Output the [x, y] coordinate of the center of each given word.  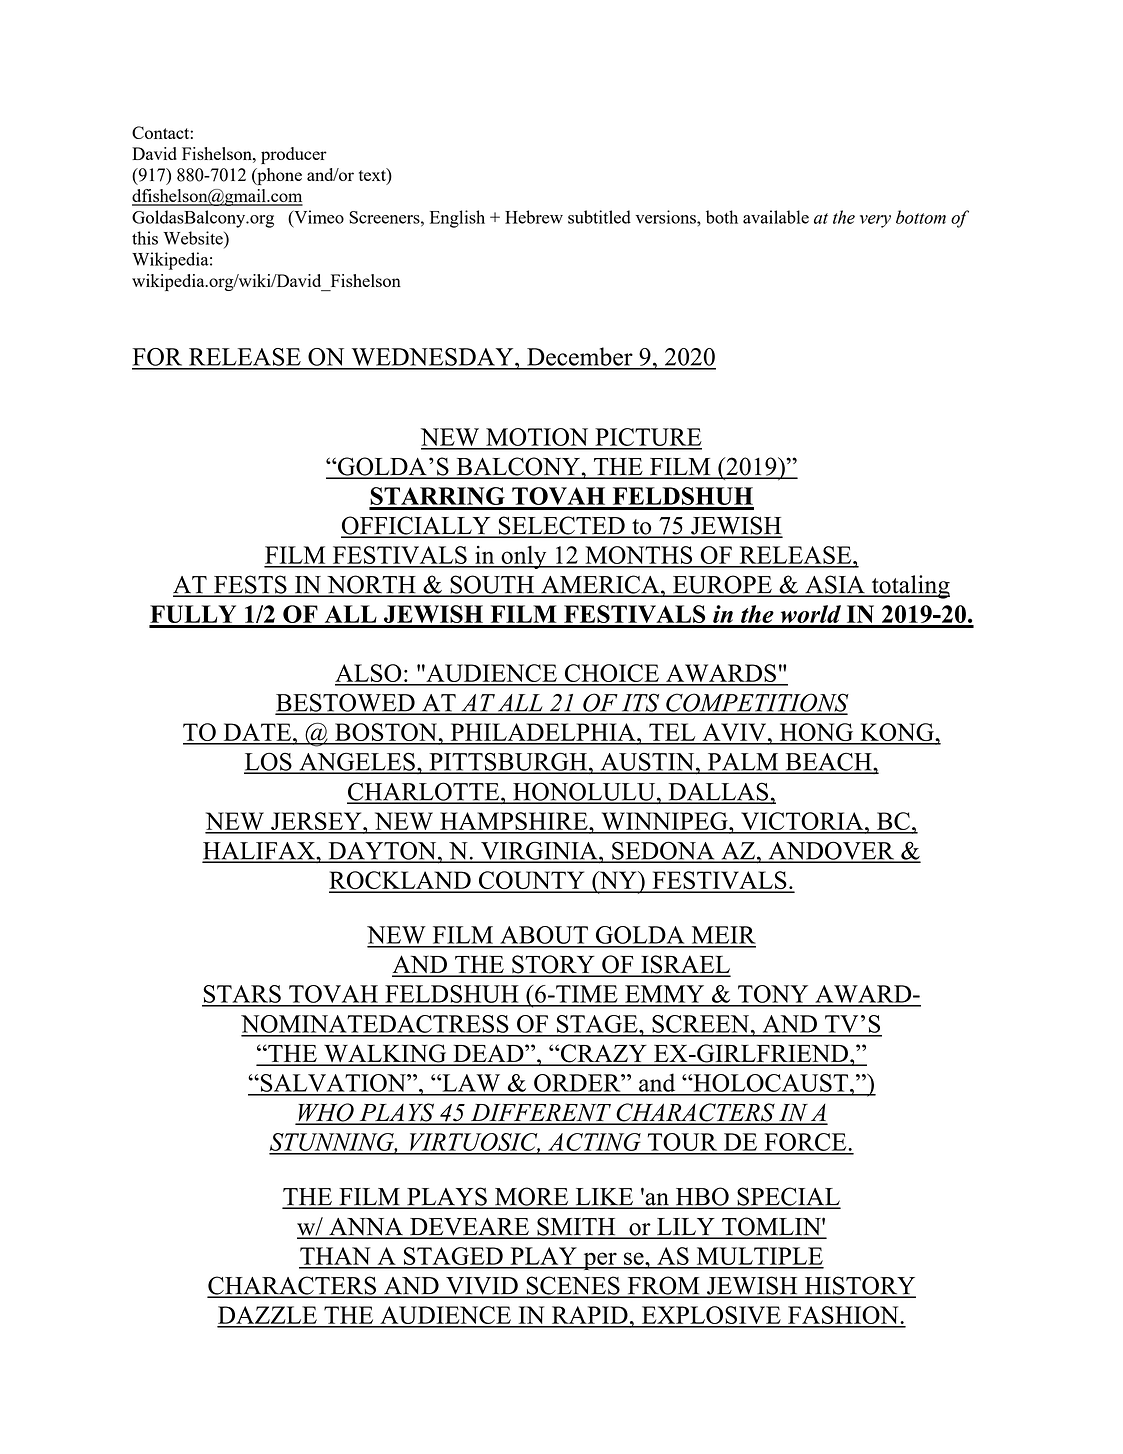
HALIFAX [259, 852]
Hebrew [534, 217]
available [776, 217]
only [524, 557]
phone [278, 176]
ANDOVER [831, 851]
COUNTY [531, 881]
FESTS [250, 585]
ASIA [835, 585]
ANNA [366, 1228]
